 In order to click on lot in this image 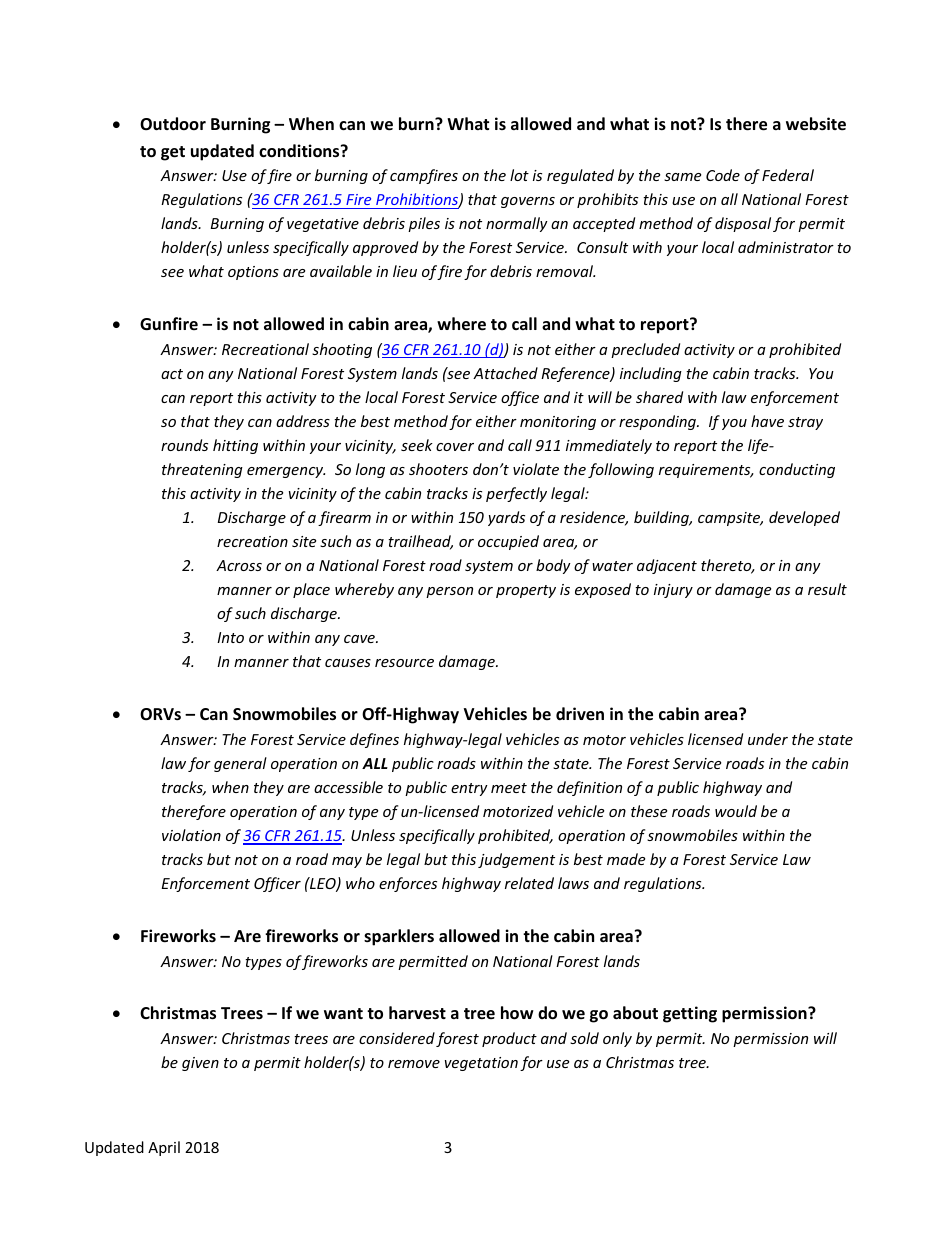, I will do `click(519, 175)`.
